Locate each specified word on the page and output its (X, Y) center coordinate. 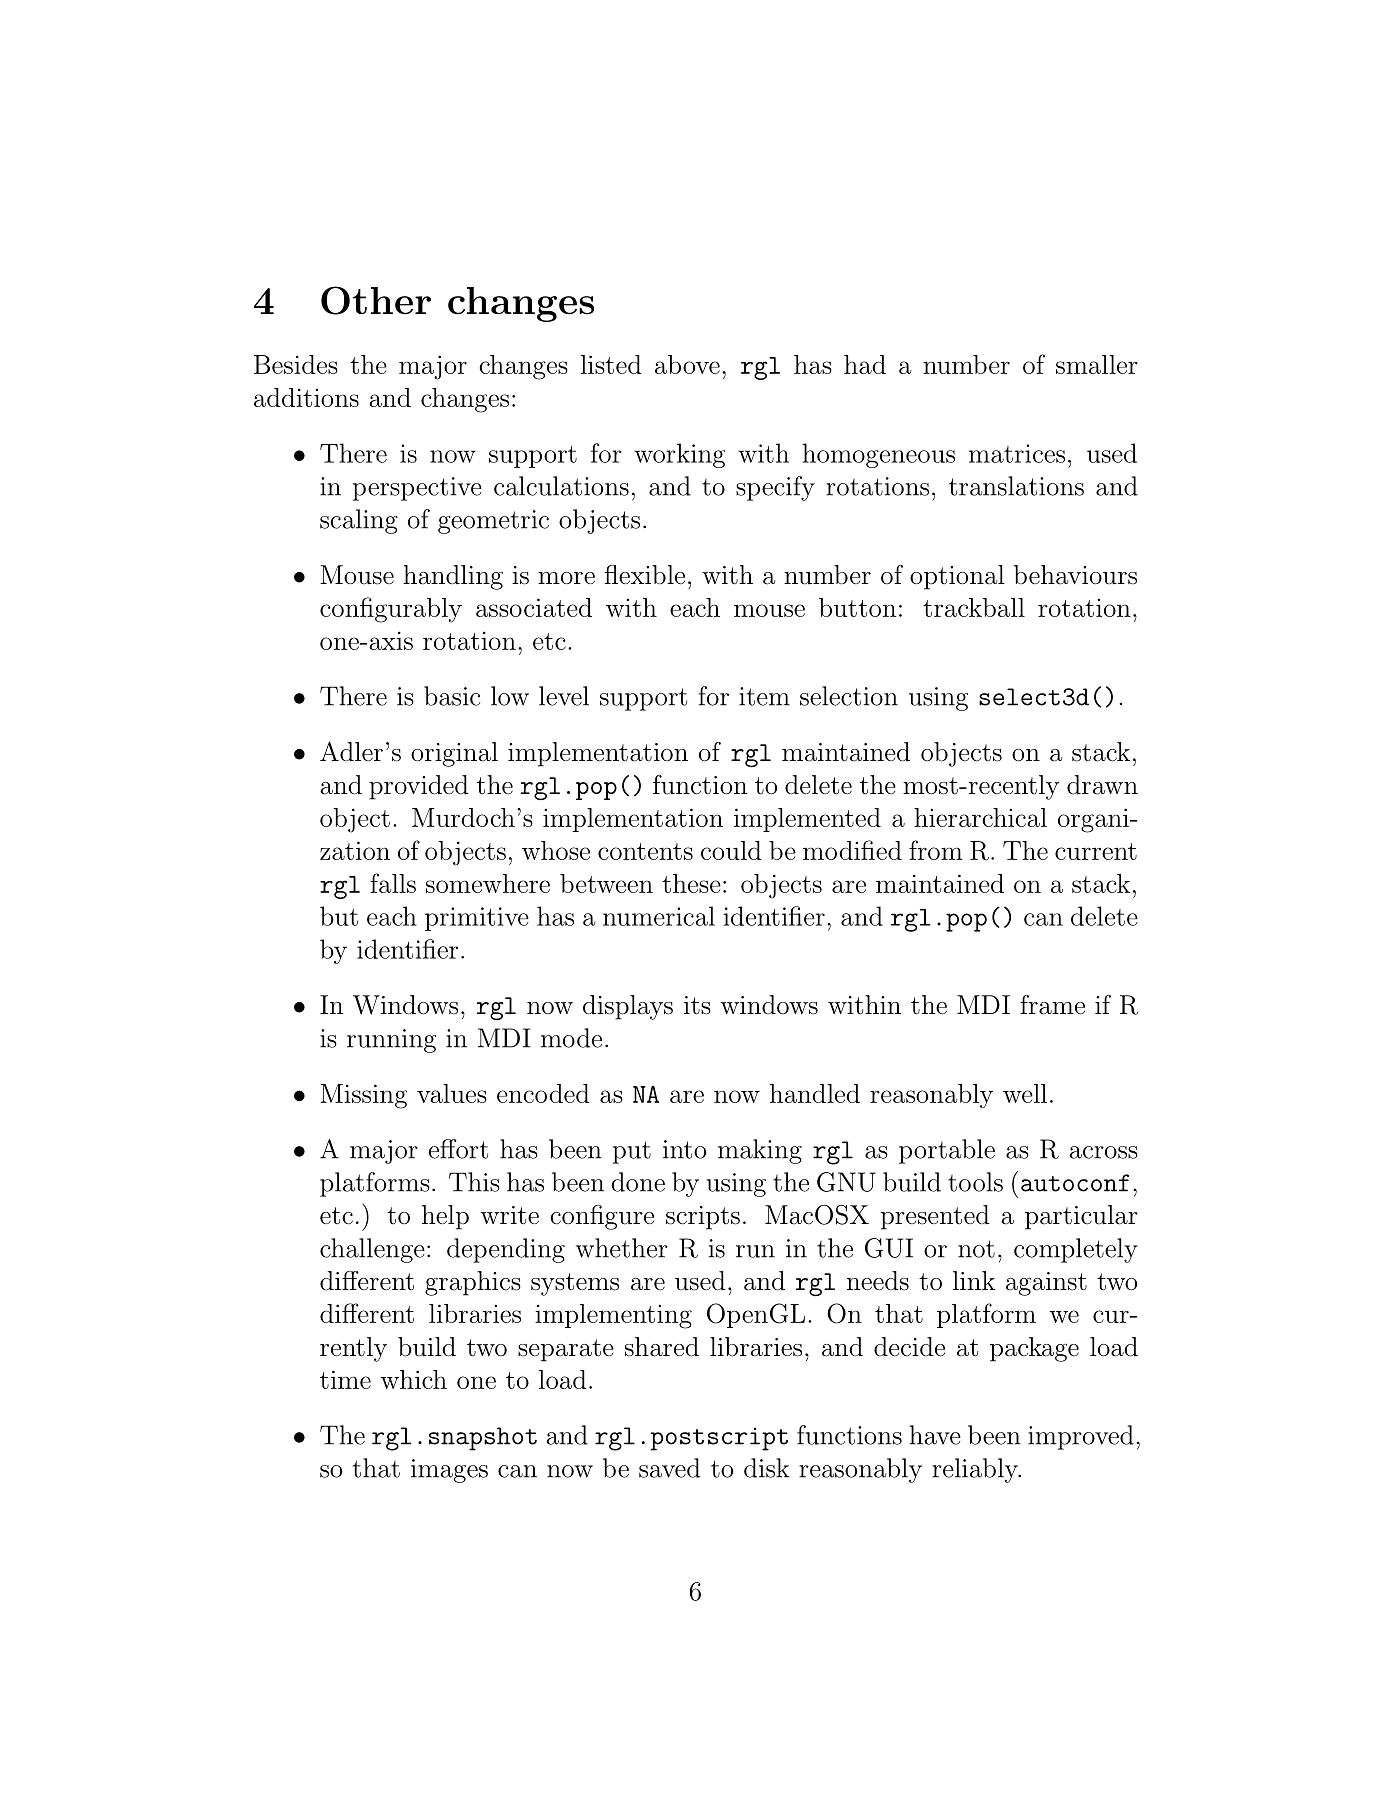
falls (393, 883)
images (449, 1471)
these (691, 883)
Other (376, 300)
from (936, 850)
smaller (1097, 364)
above (687, 364)
